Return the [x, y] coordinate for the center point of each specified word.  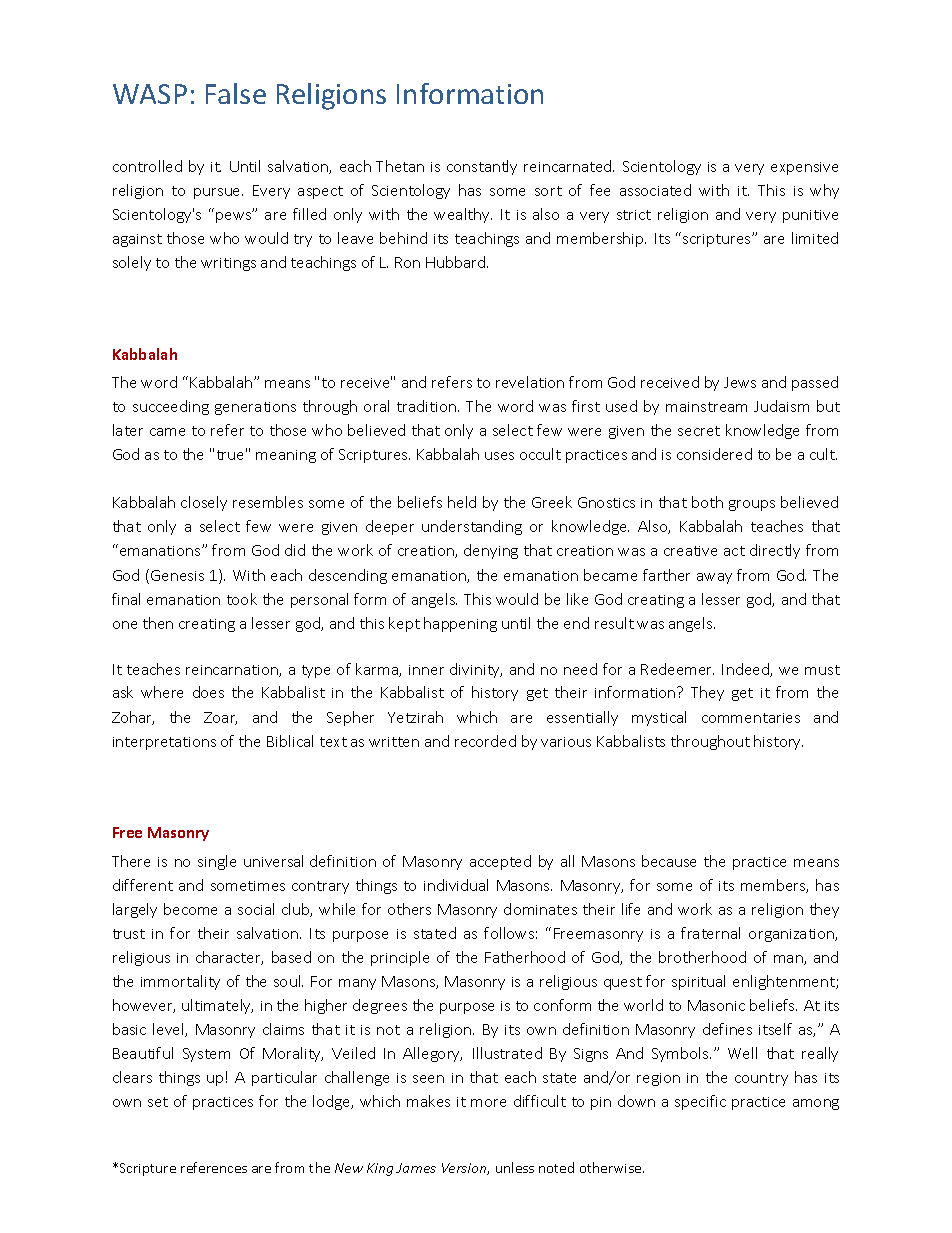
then [158, 623]
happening [460, 624]
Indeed [746, 670]
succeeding [171, 407]
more [488, 1103]
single [217, 862]
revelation [530, 382]
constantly [482, 167]
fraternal [710, 933]
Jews [740, 382]
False [236, 93]
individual [456, 885]
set [158, 1102]
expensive [804, 168]
